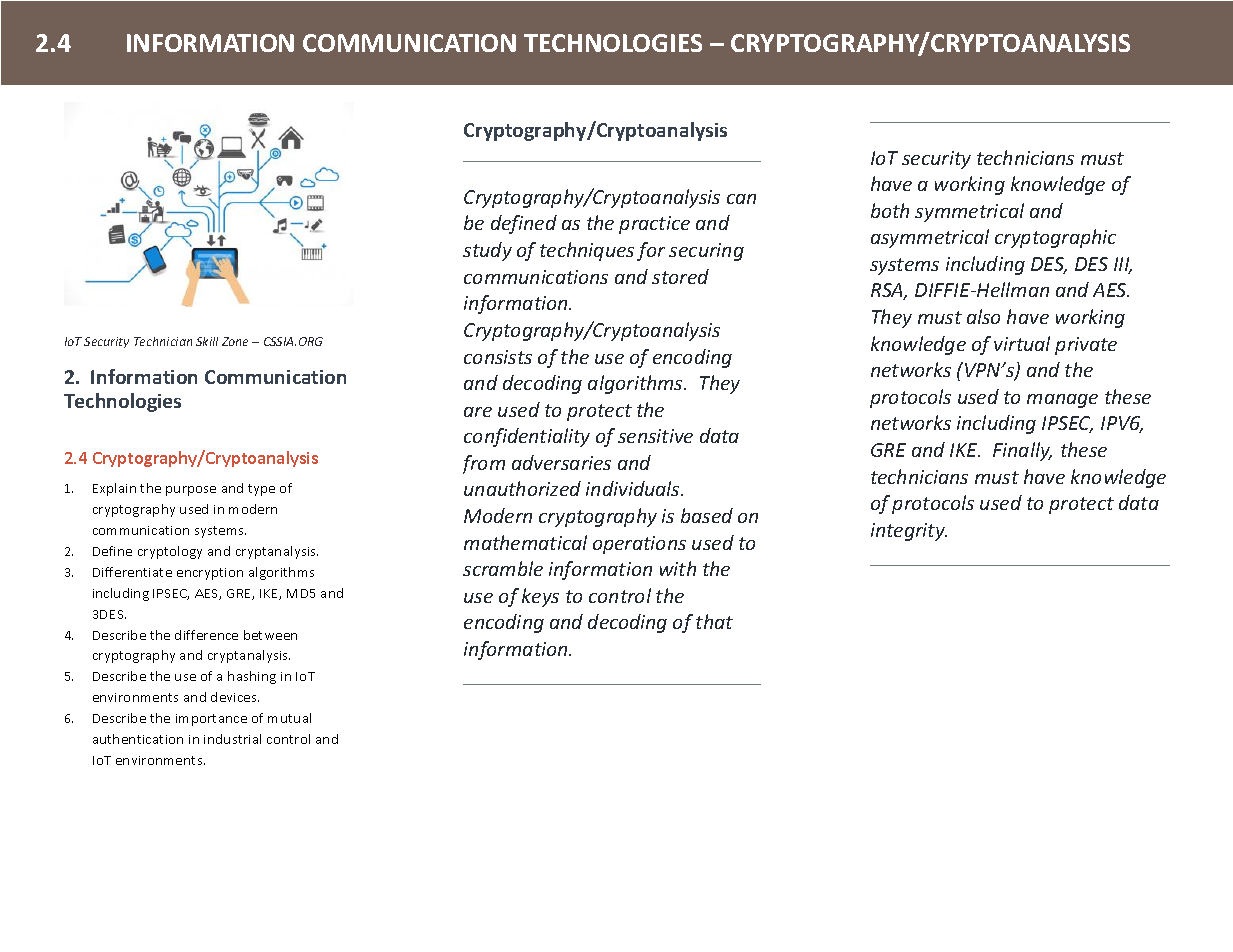 The height and width of the document is (952, 1233). I want to click on Finally, so click(1022, 451).
